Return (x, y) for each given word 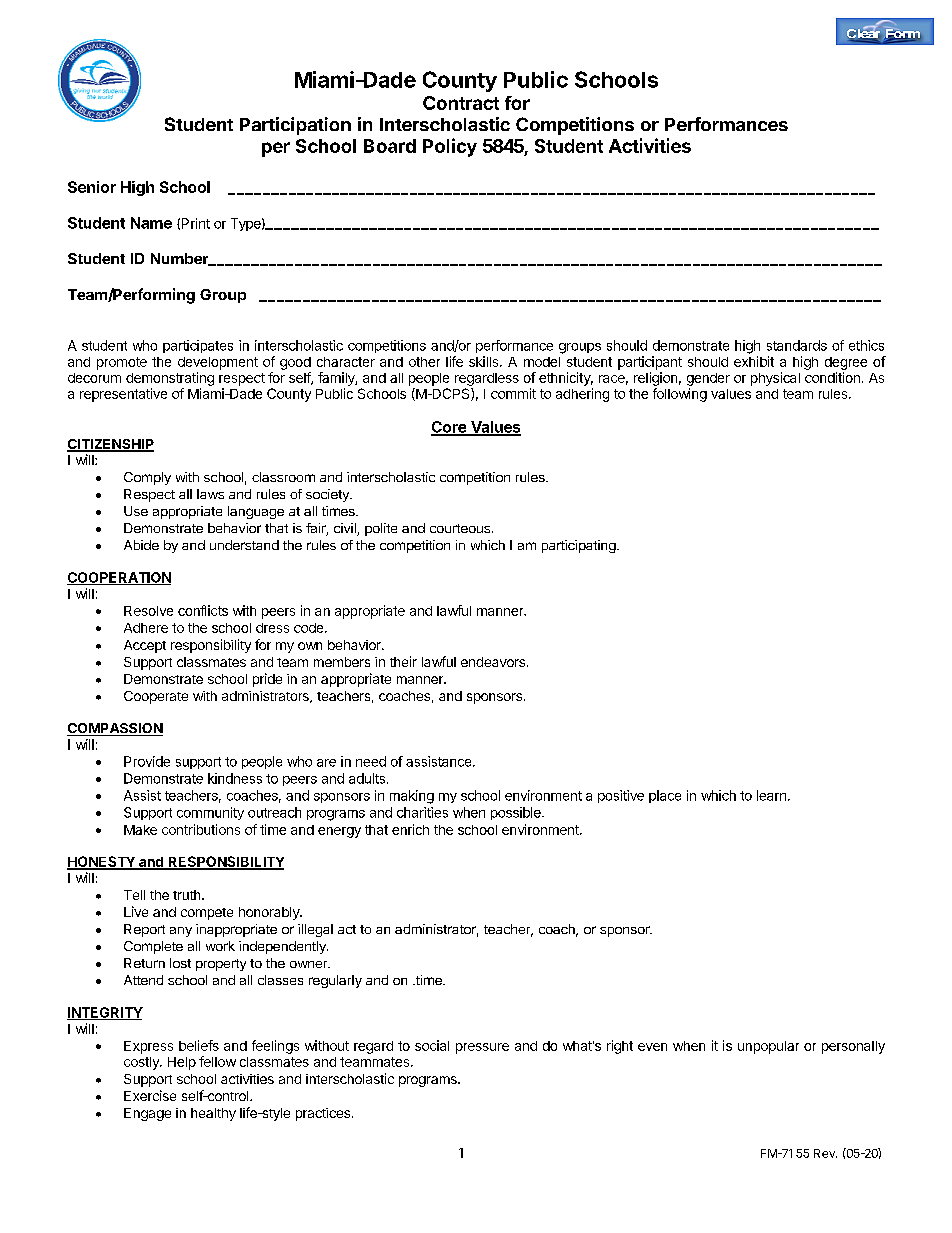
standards (797, 345)
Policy (450, 147)
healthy (213, 1114)
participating (579, 546)
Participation (295, 126)
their (403, 661)
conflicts (203, 610)
